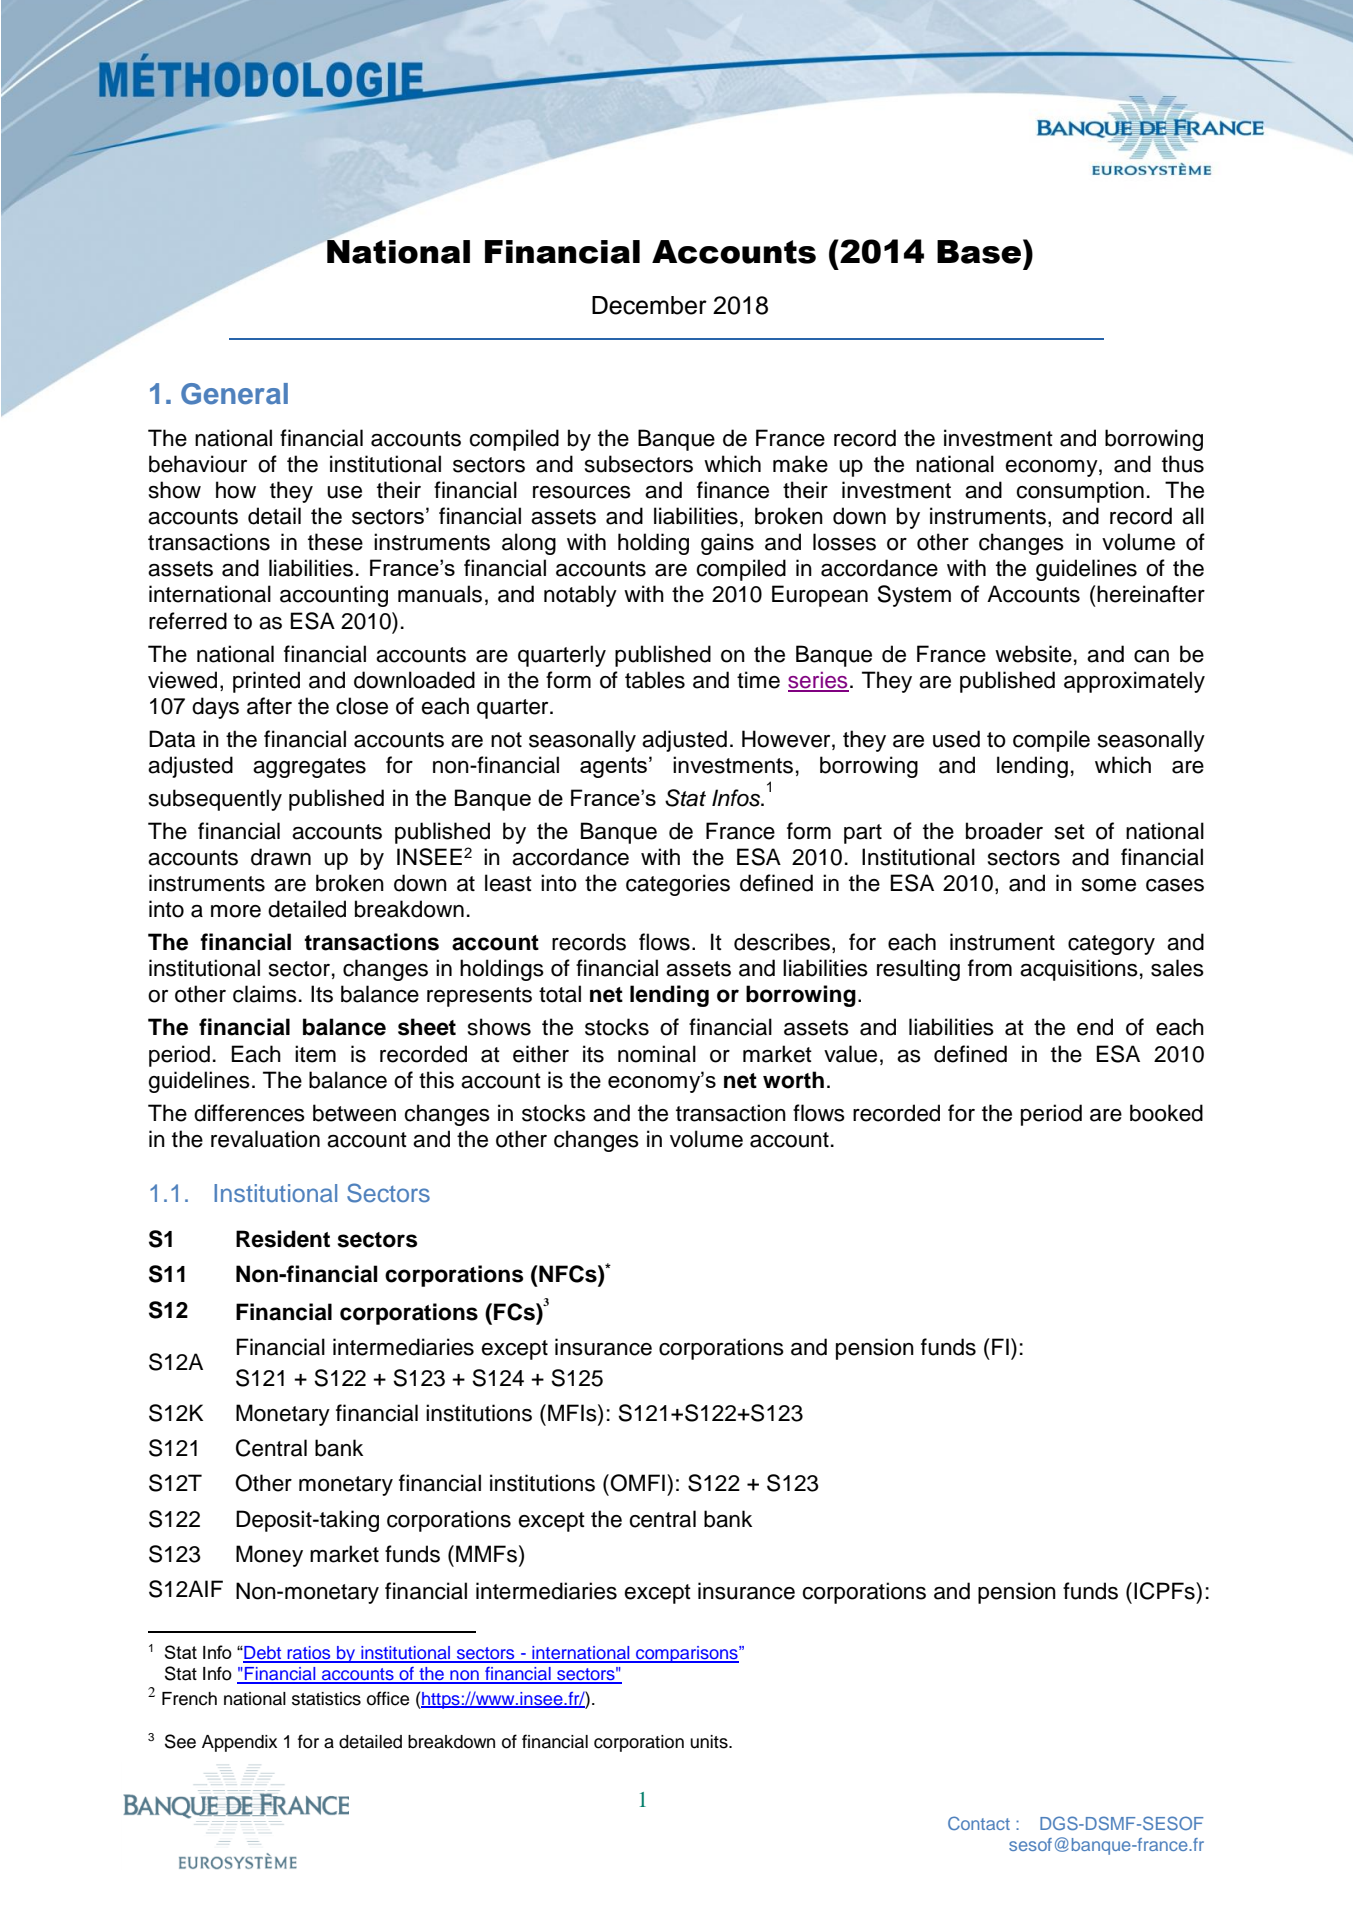 The height and width of the page is (1913, 1353). I want to click on Contact, so click(979, 1823).
